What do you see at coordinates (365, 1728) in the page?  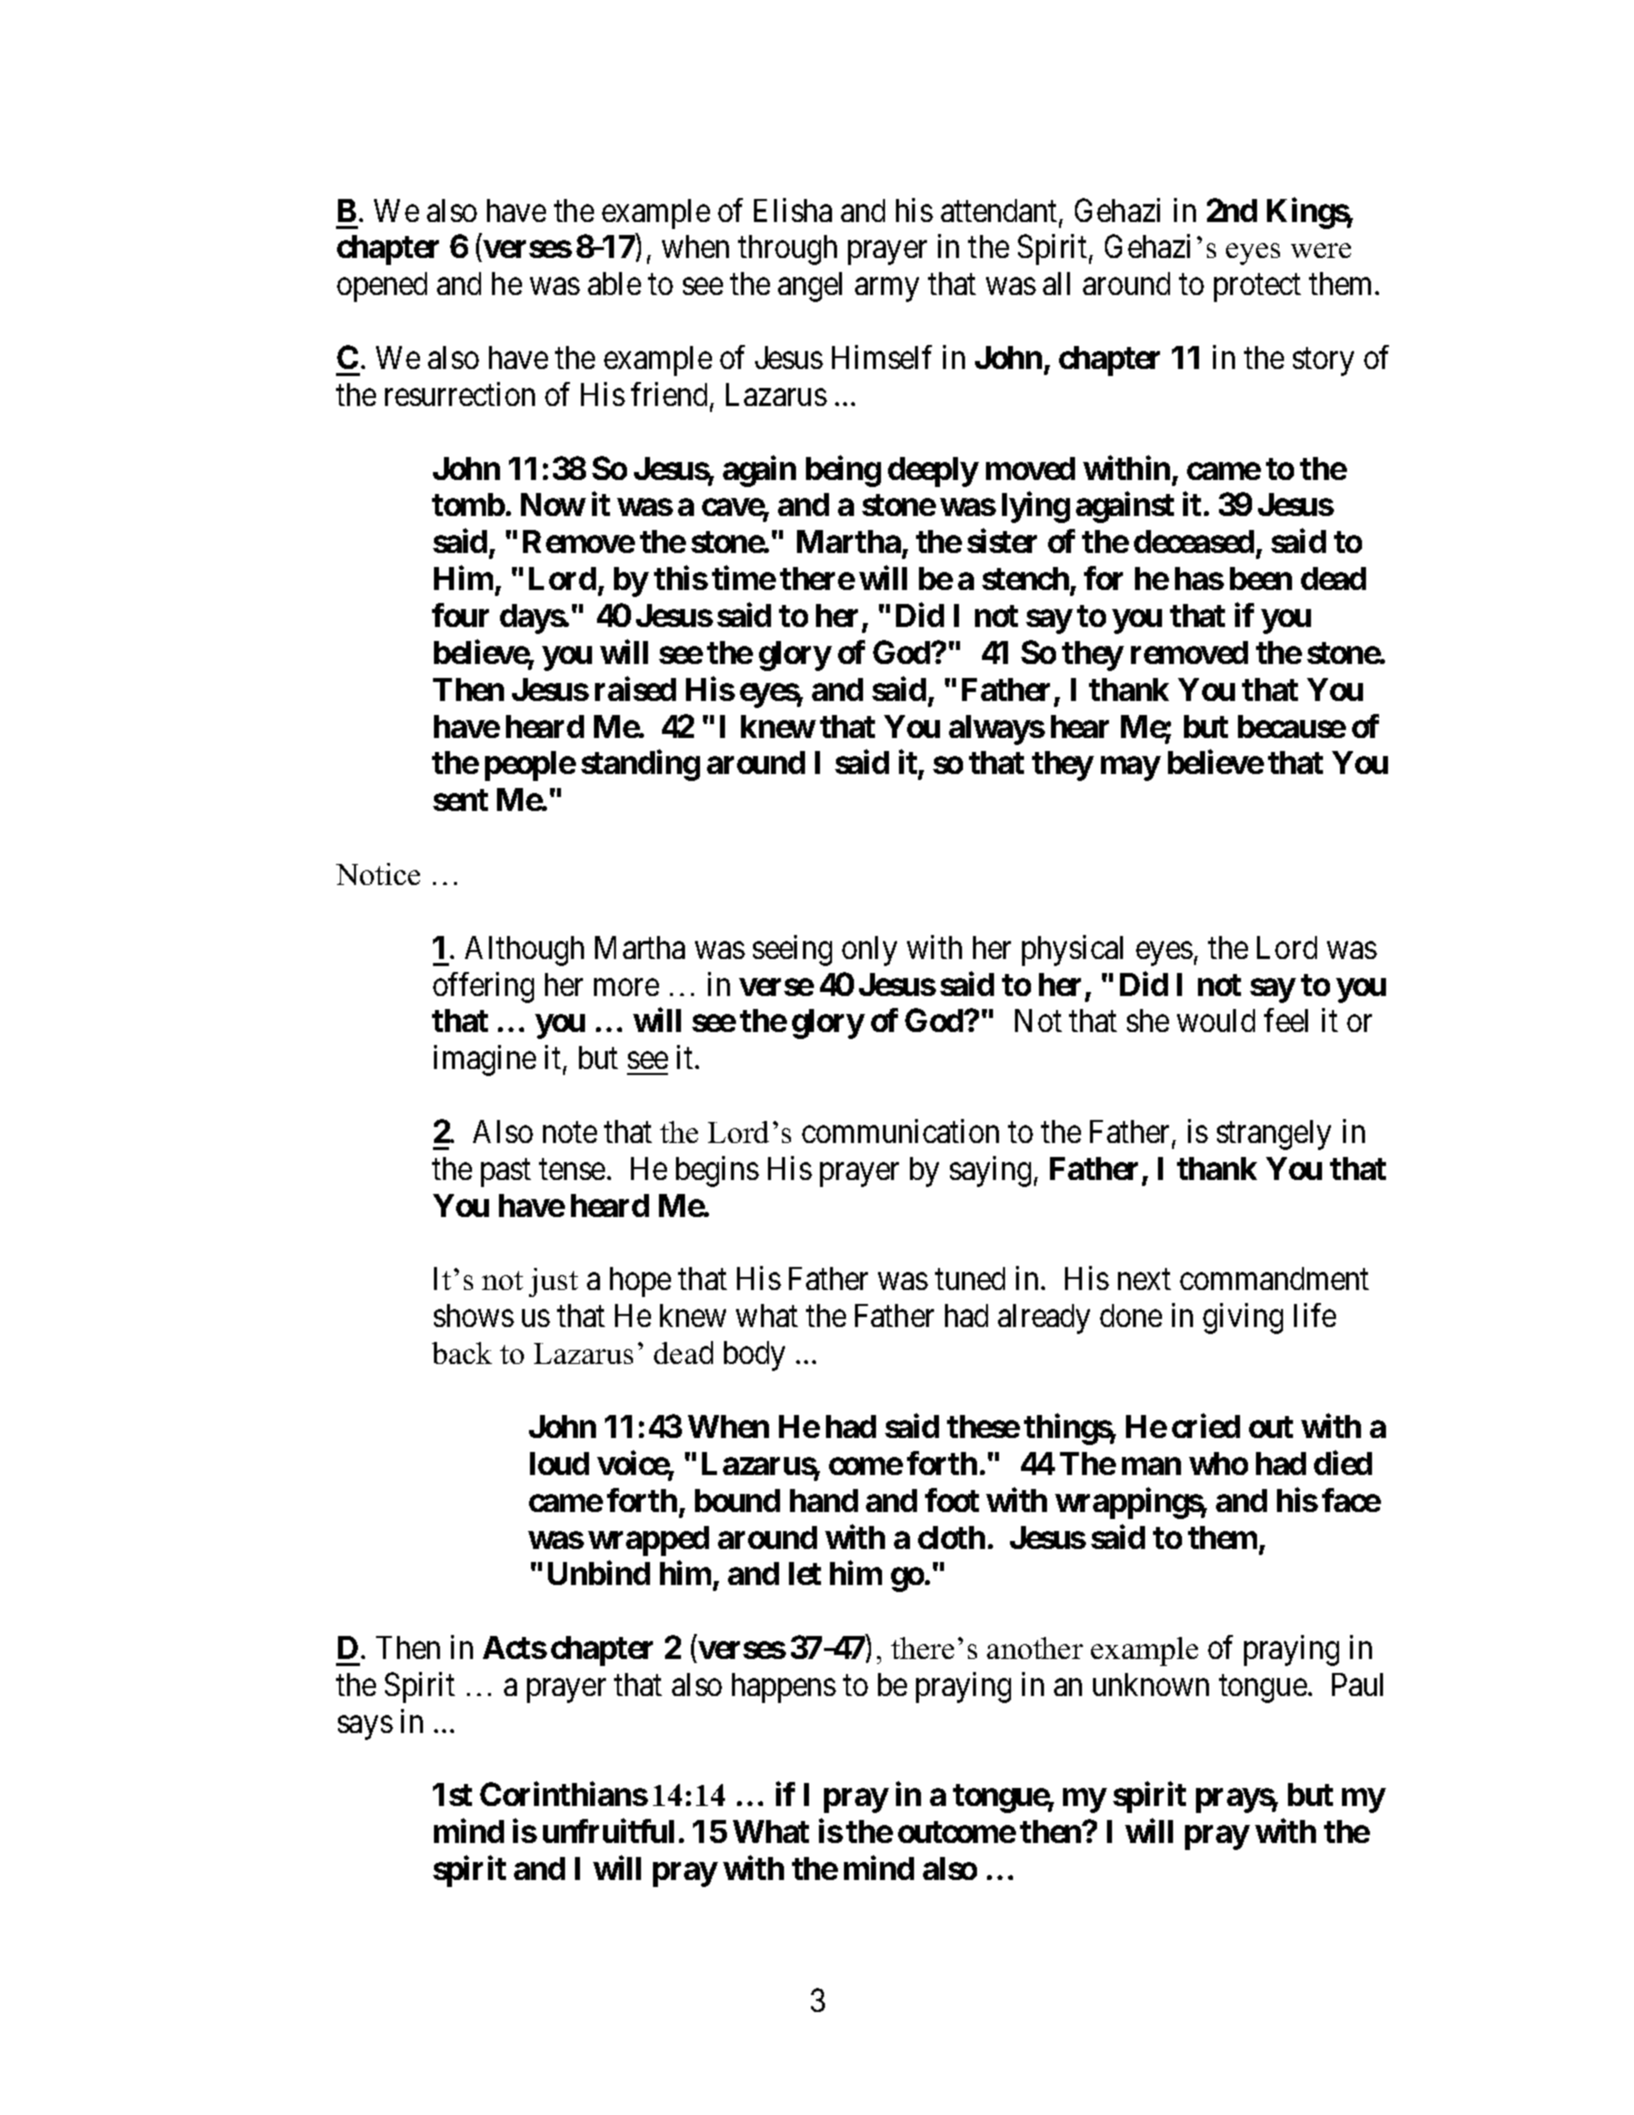 I see `says` at bounding box center [365, 1728].
